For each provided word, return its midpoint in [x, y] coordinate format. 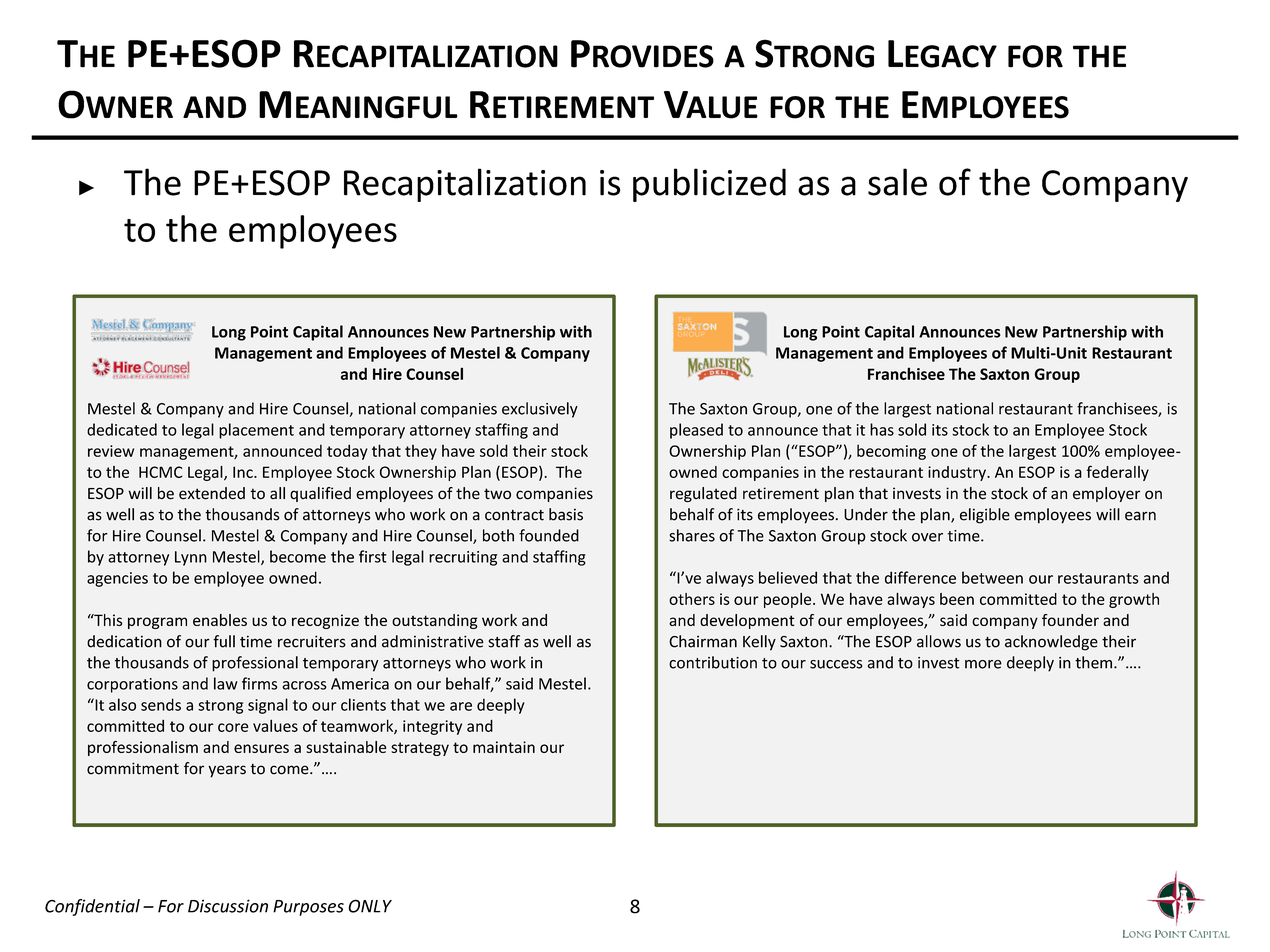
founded [549, 535]
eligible [985, 516]
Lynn [191, 558]
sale [897, 182]
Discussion [228, 906]
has [882, 429]
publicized [709, 185]
